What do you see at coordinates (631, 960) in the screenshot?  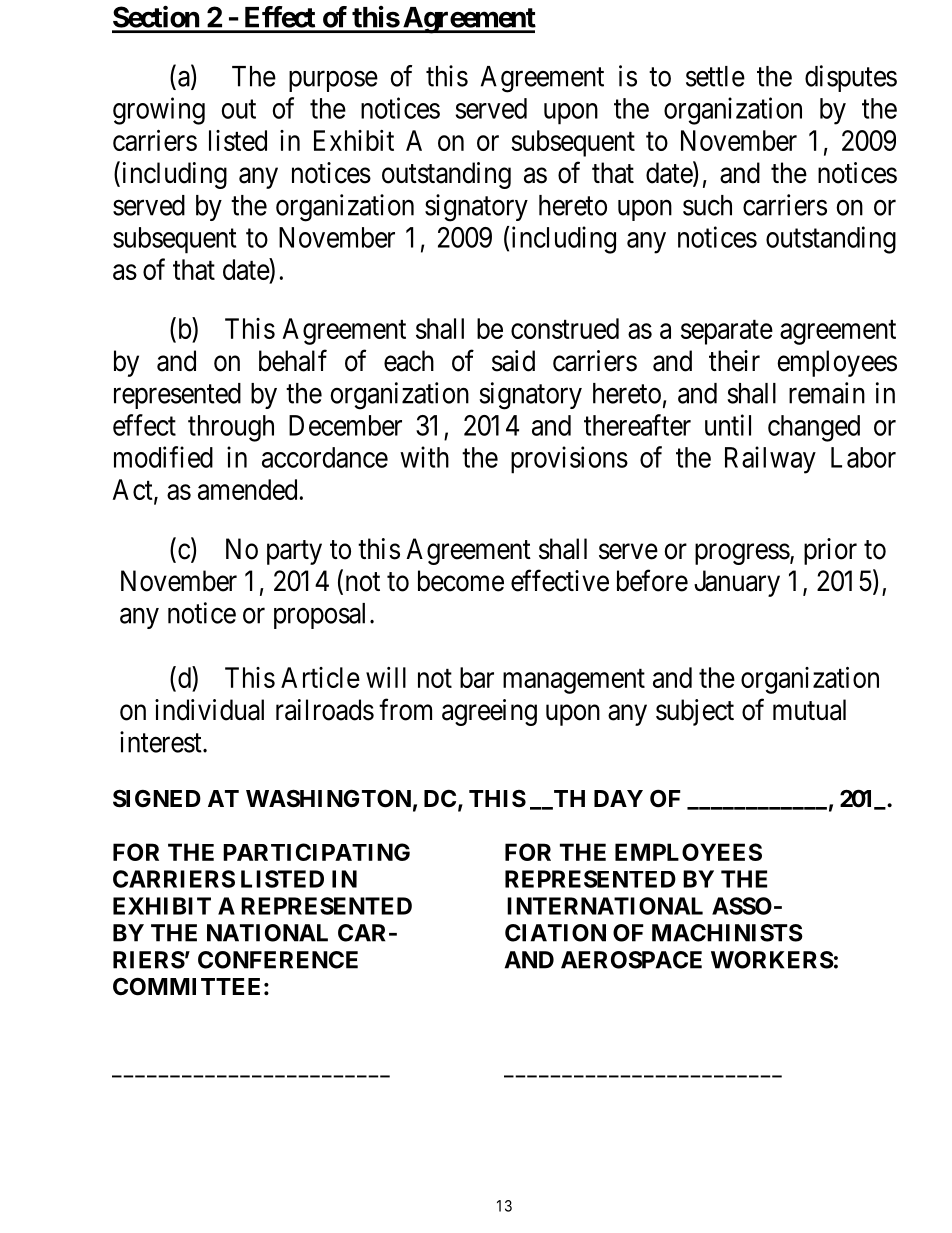 I see `AEROSPACE` at bounding box center [631, 960].
